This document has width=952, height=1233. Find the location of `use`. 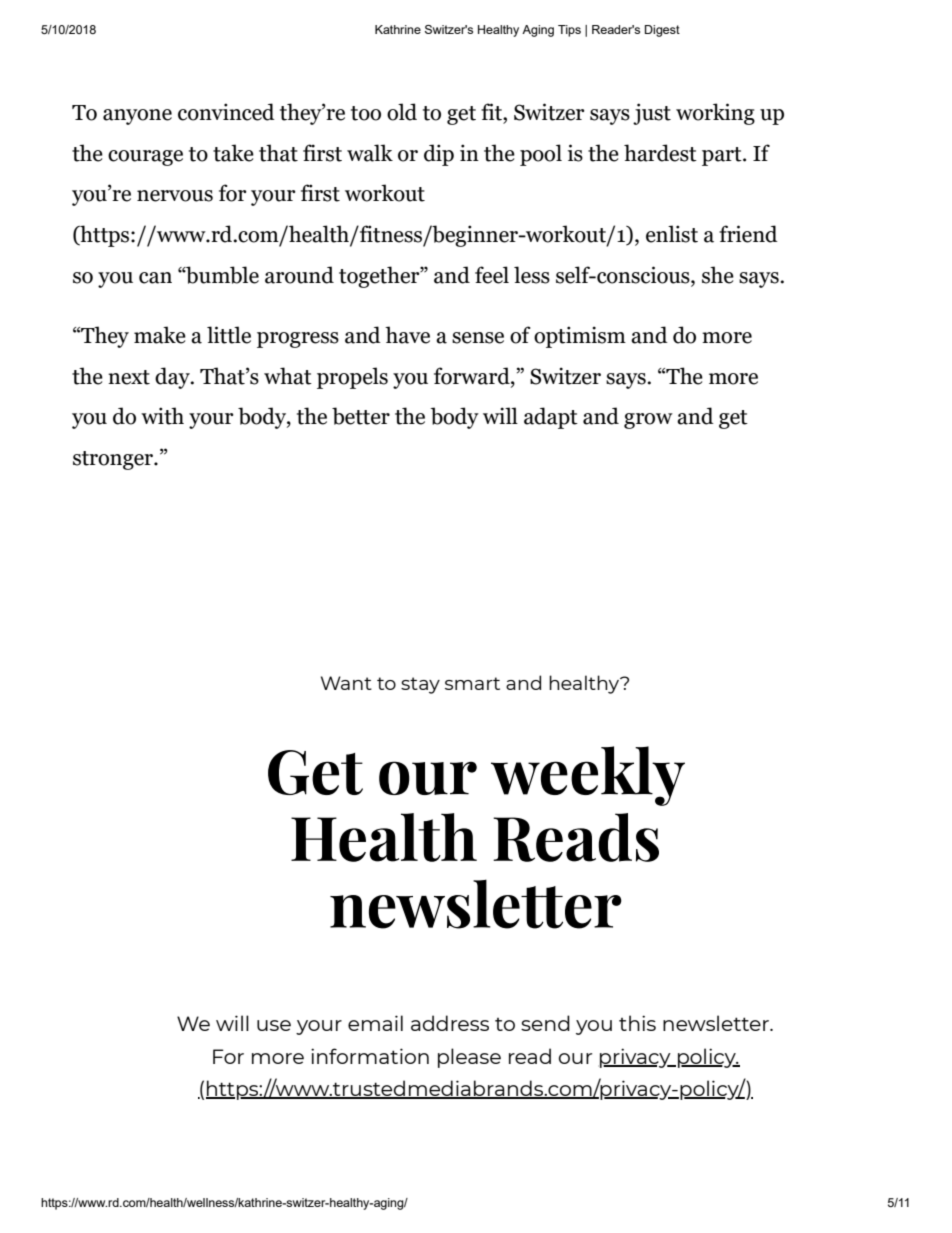

use is located at coordinates (274, 1025).
